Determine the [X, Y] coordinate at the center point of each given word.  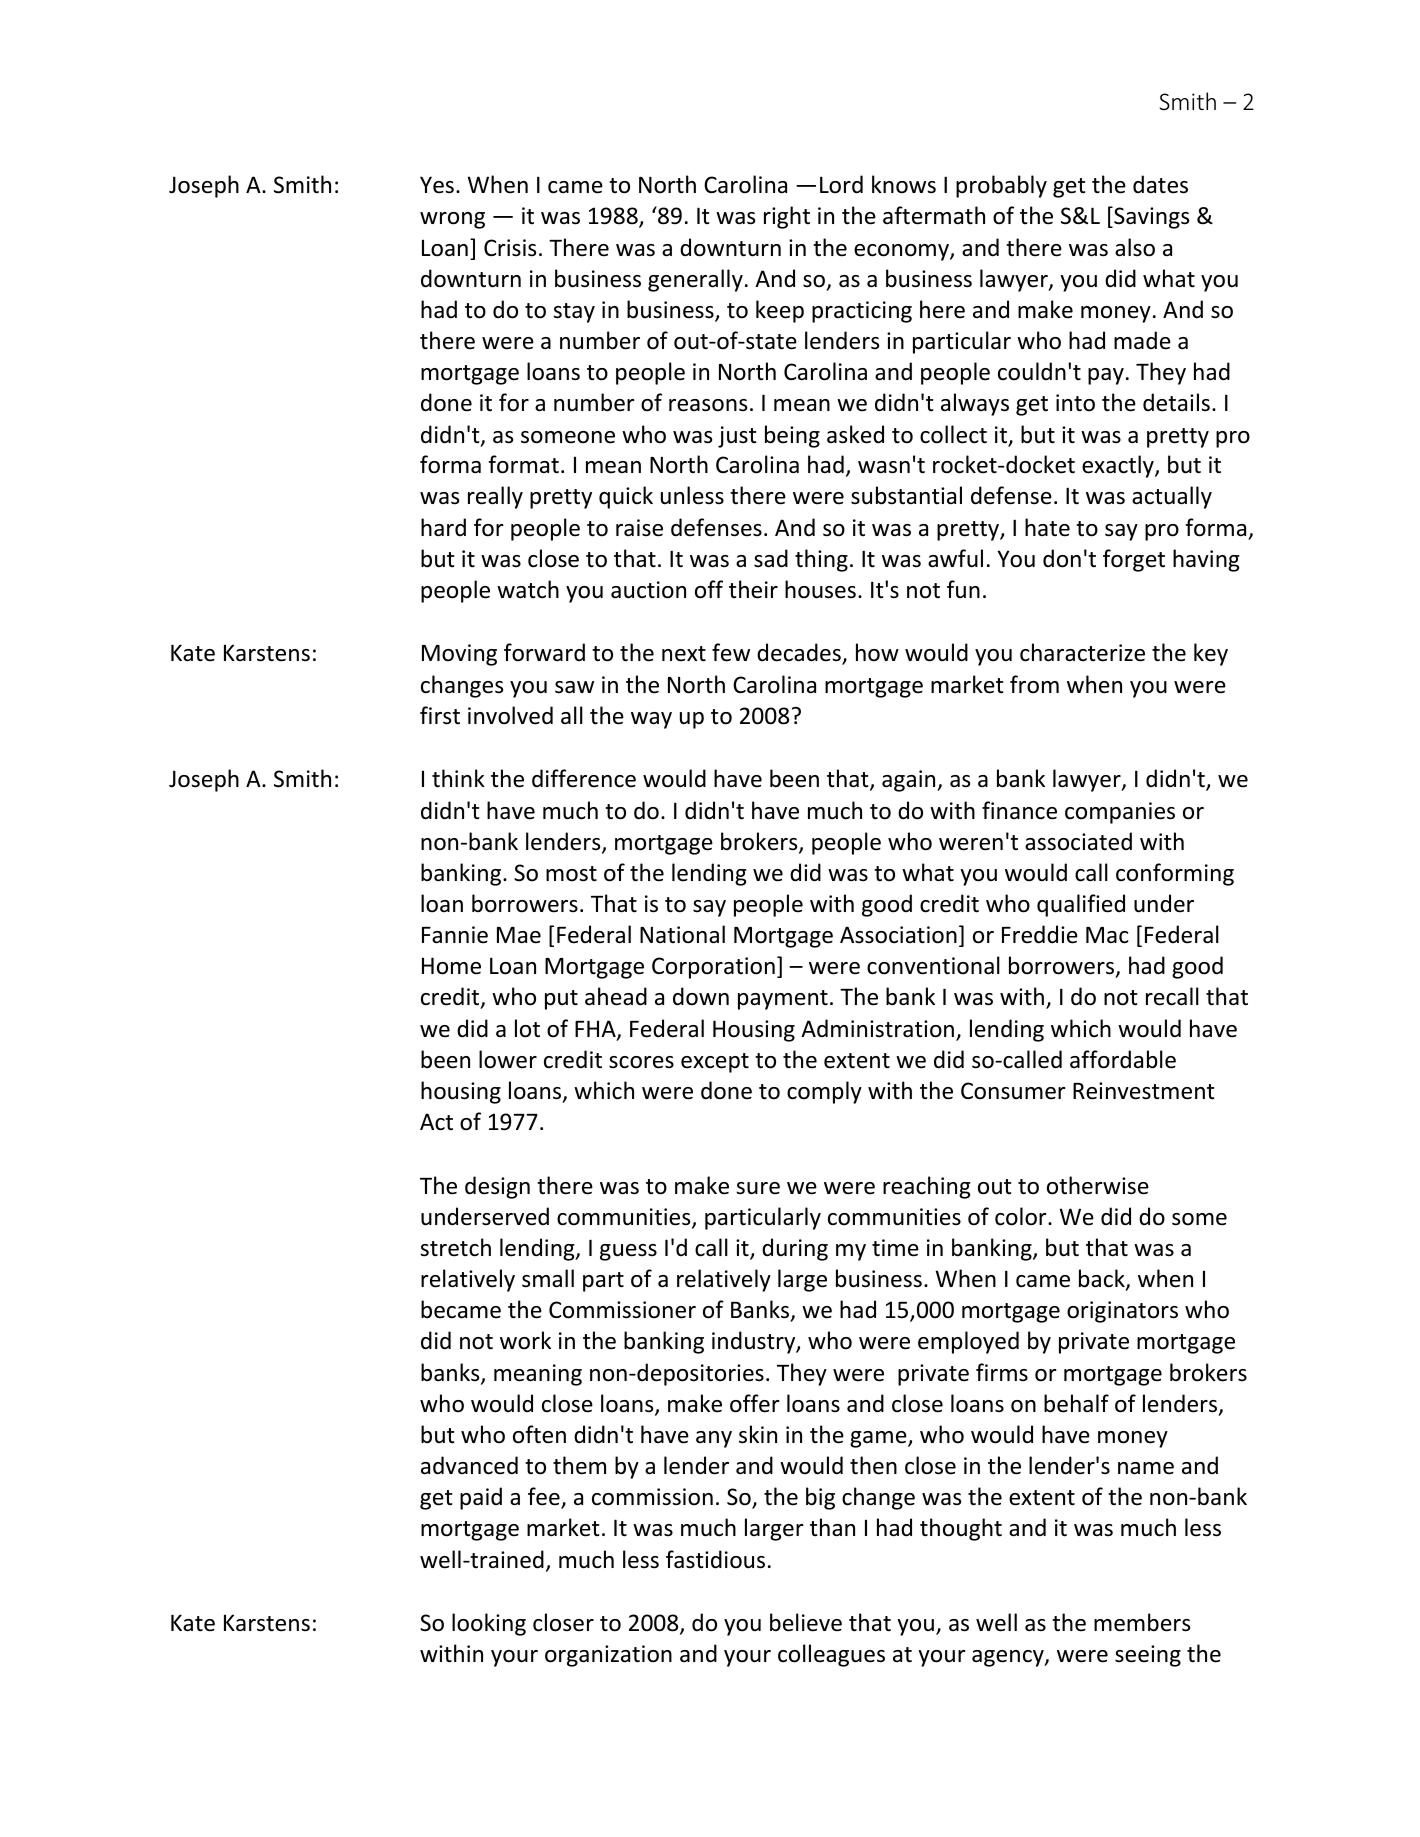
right [787, 217]
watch [528, 589]
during [795, 1249]
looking [489, 1624]
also [1135, 247]
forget [1134, 560]
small [548, 1278]
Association [898, 935]
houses [820, 589]
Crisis [510, 248]
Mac [1107, 935]
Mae [519, 935]
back [1103, 1279]
